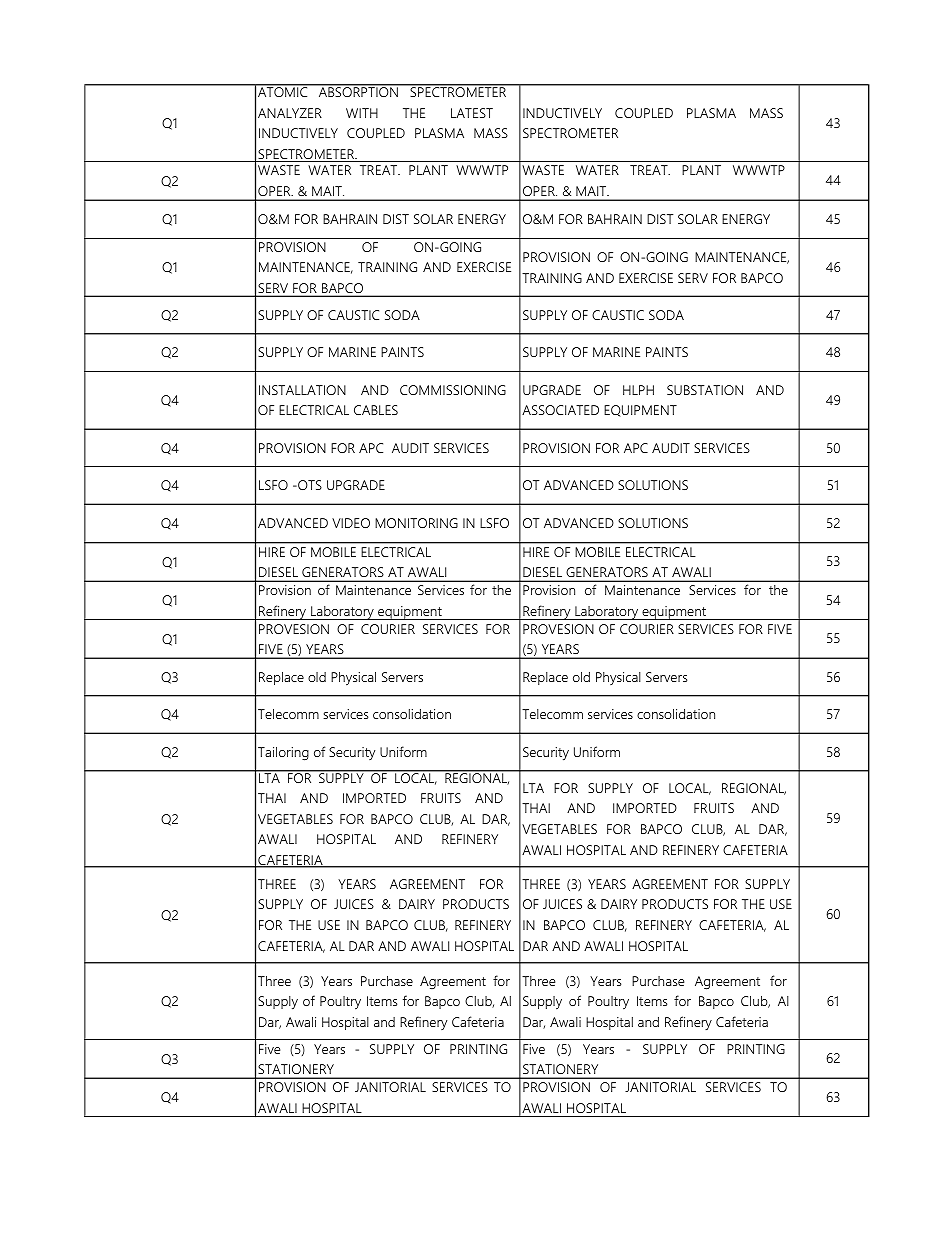 This image has height=1233, width=952. Describe the element at coordinates (472, 113) in the image. I see `LATEST` at that location.
